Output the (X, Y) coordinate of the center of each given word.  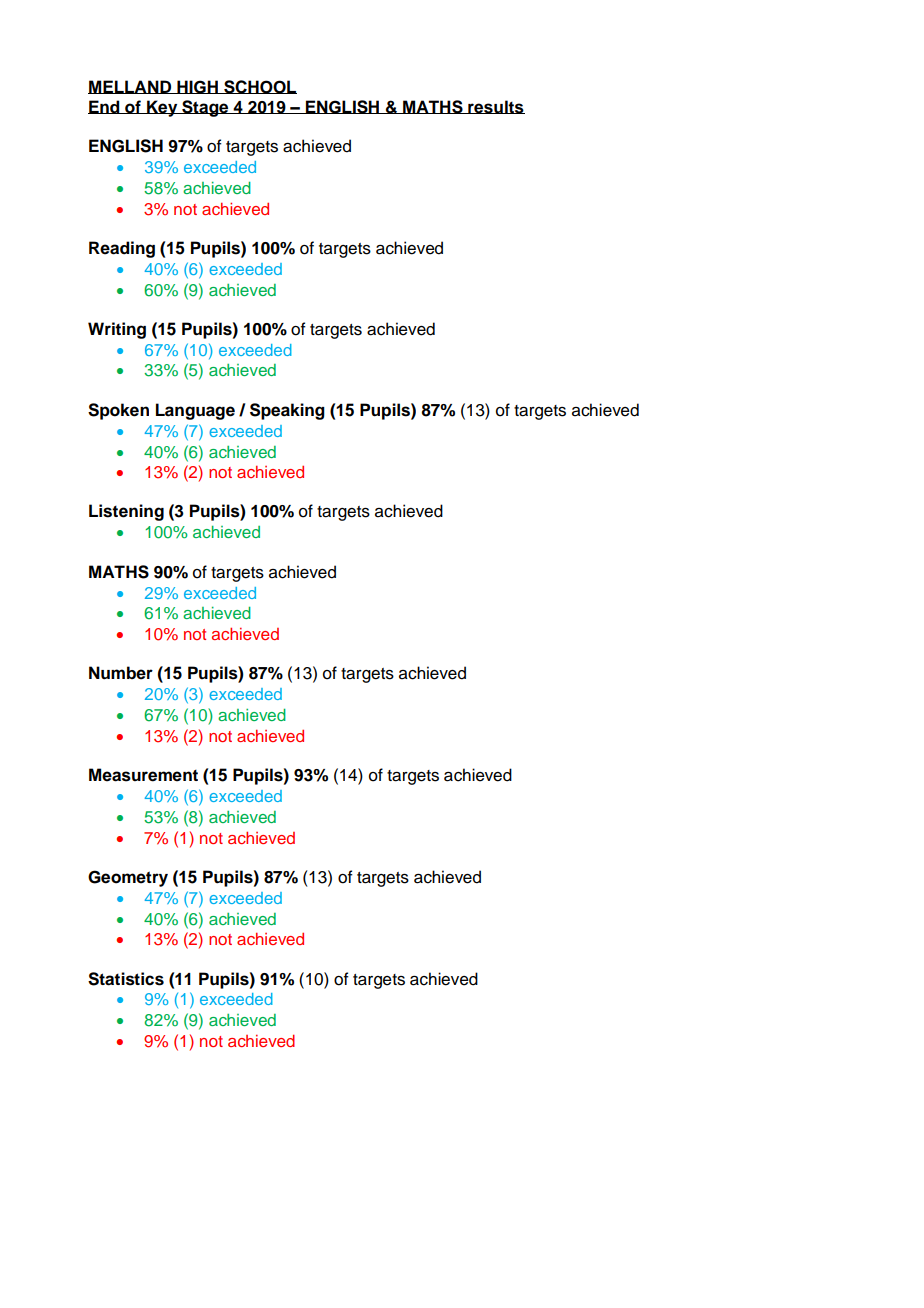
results (495, 107)
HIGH (197, 87)
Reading (122, 249)
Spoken (118, 411)
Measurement (143, 775)
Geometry (128, 878)
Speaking (287, 411)
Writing (117, 330)
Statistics (126, 979)
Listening (126, 512)
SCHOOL (259, 87)
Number (121, 673)
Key (162, 108)
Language (195, 411)
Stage (205, 108)
